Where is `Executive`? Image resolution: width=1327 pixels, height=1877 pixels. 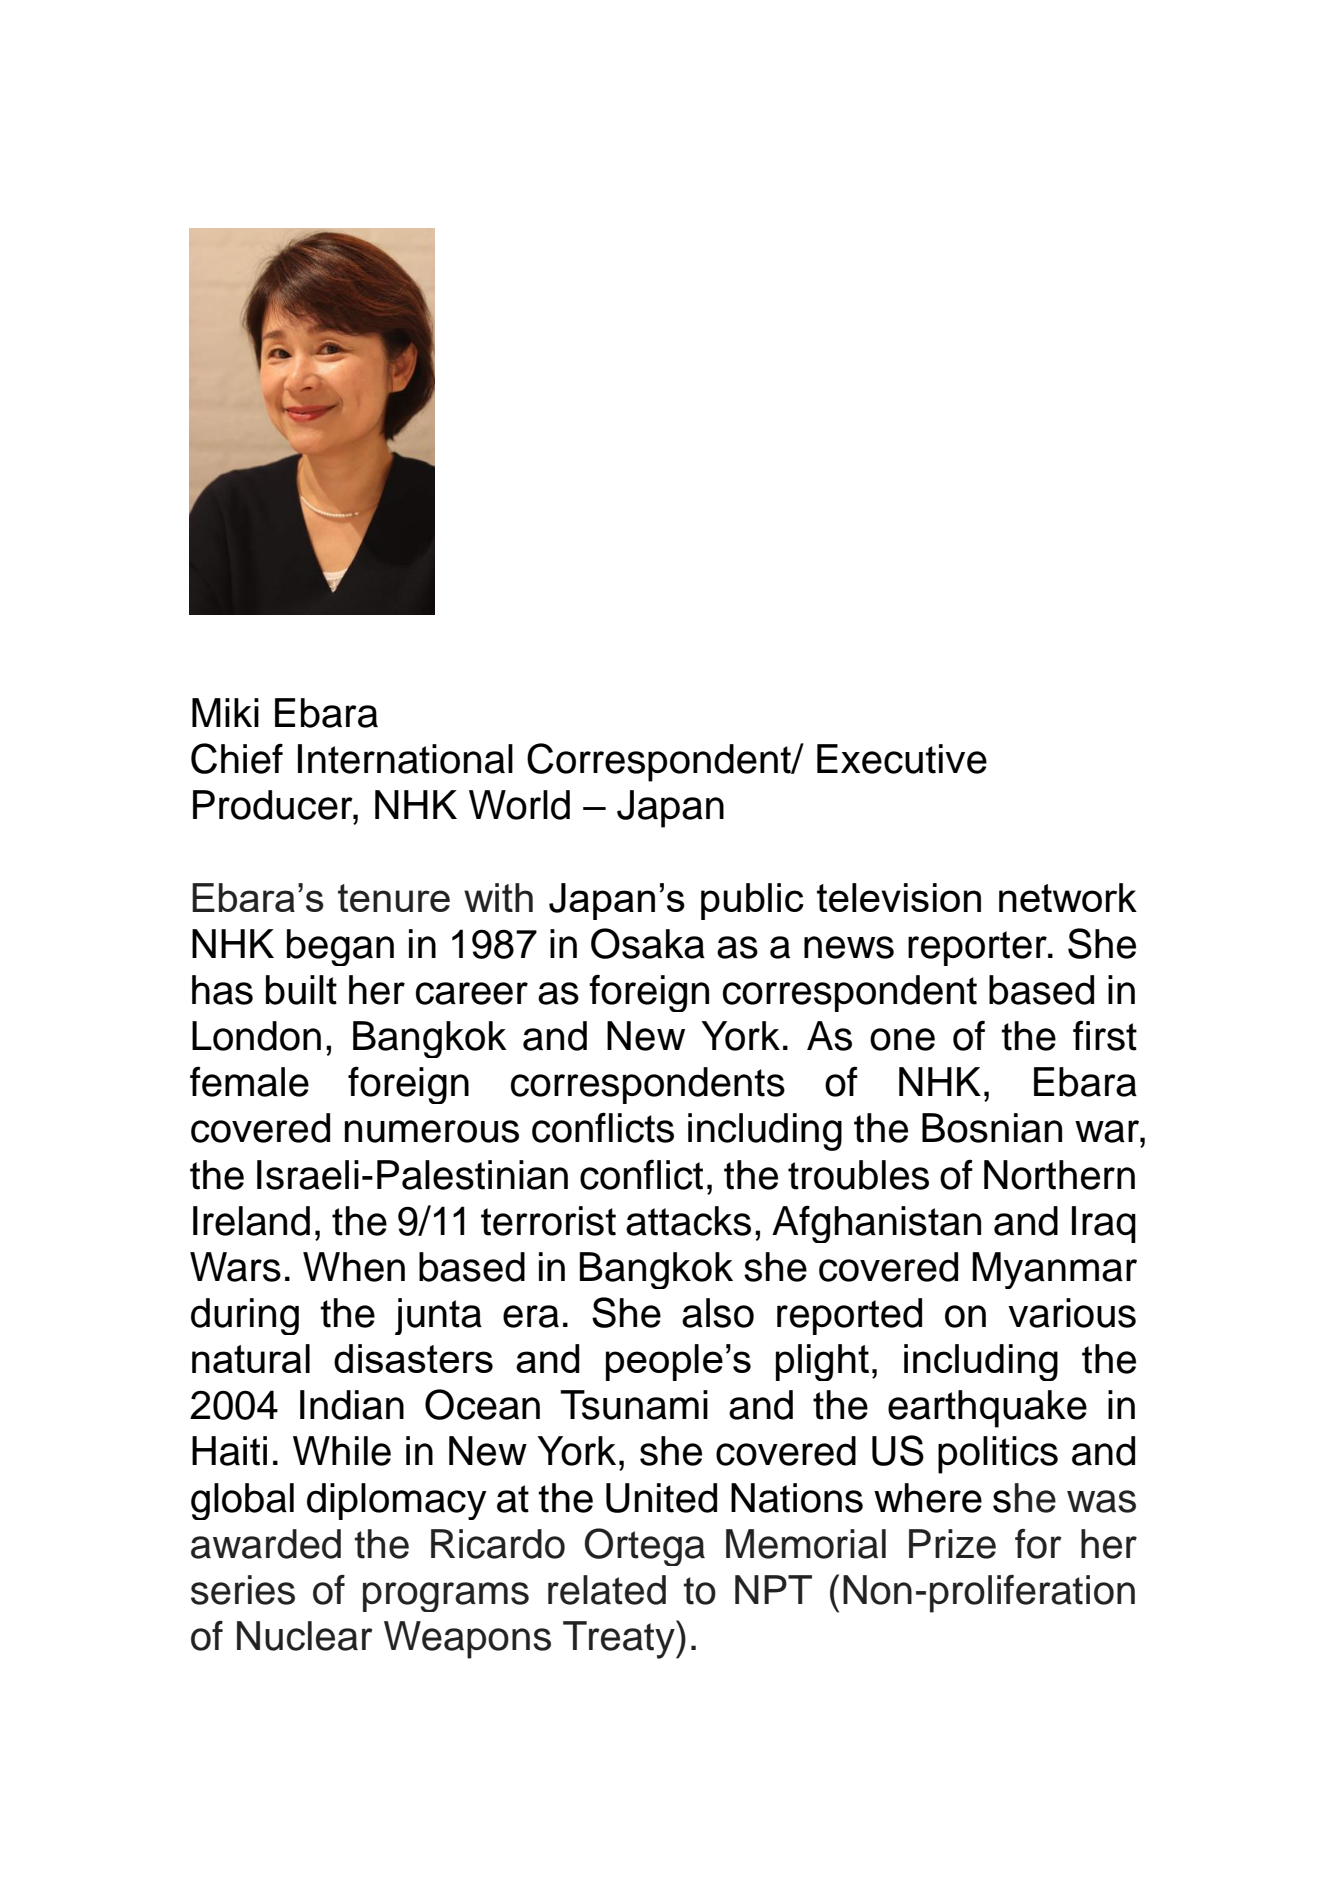
Executive is located at coordinates (902, 759).
